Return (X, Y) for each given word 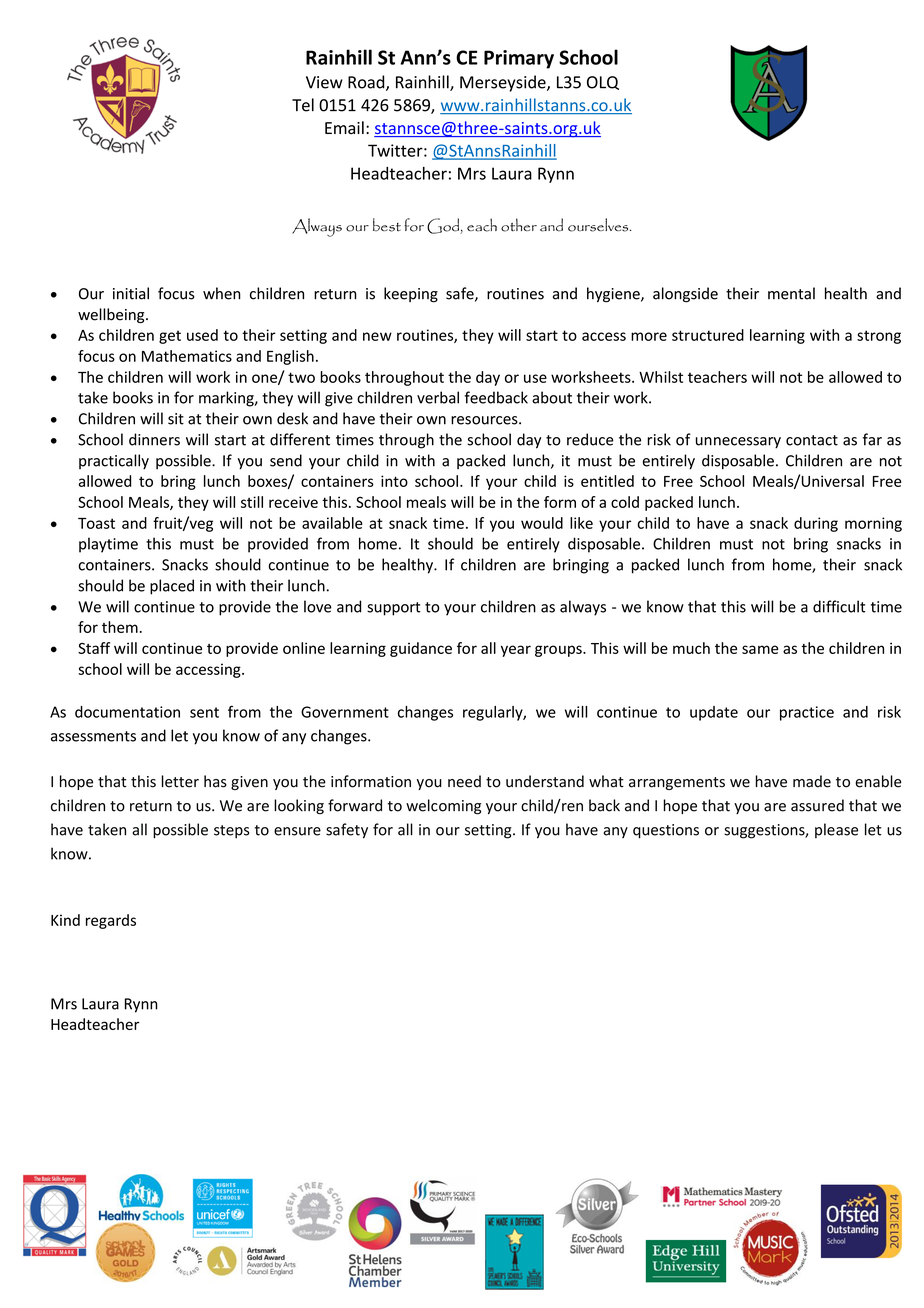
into (394, 481)
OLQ (603, 83)
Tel (303, 105)
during (816, 524)
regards (111, 921)
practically (114, 462)
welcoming (443, 807)
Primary (519, 59)
